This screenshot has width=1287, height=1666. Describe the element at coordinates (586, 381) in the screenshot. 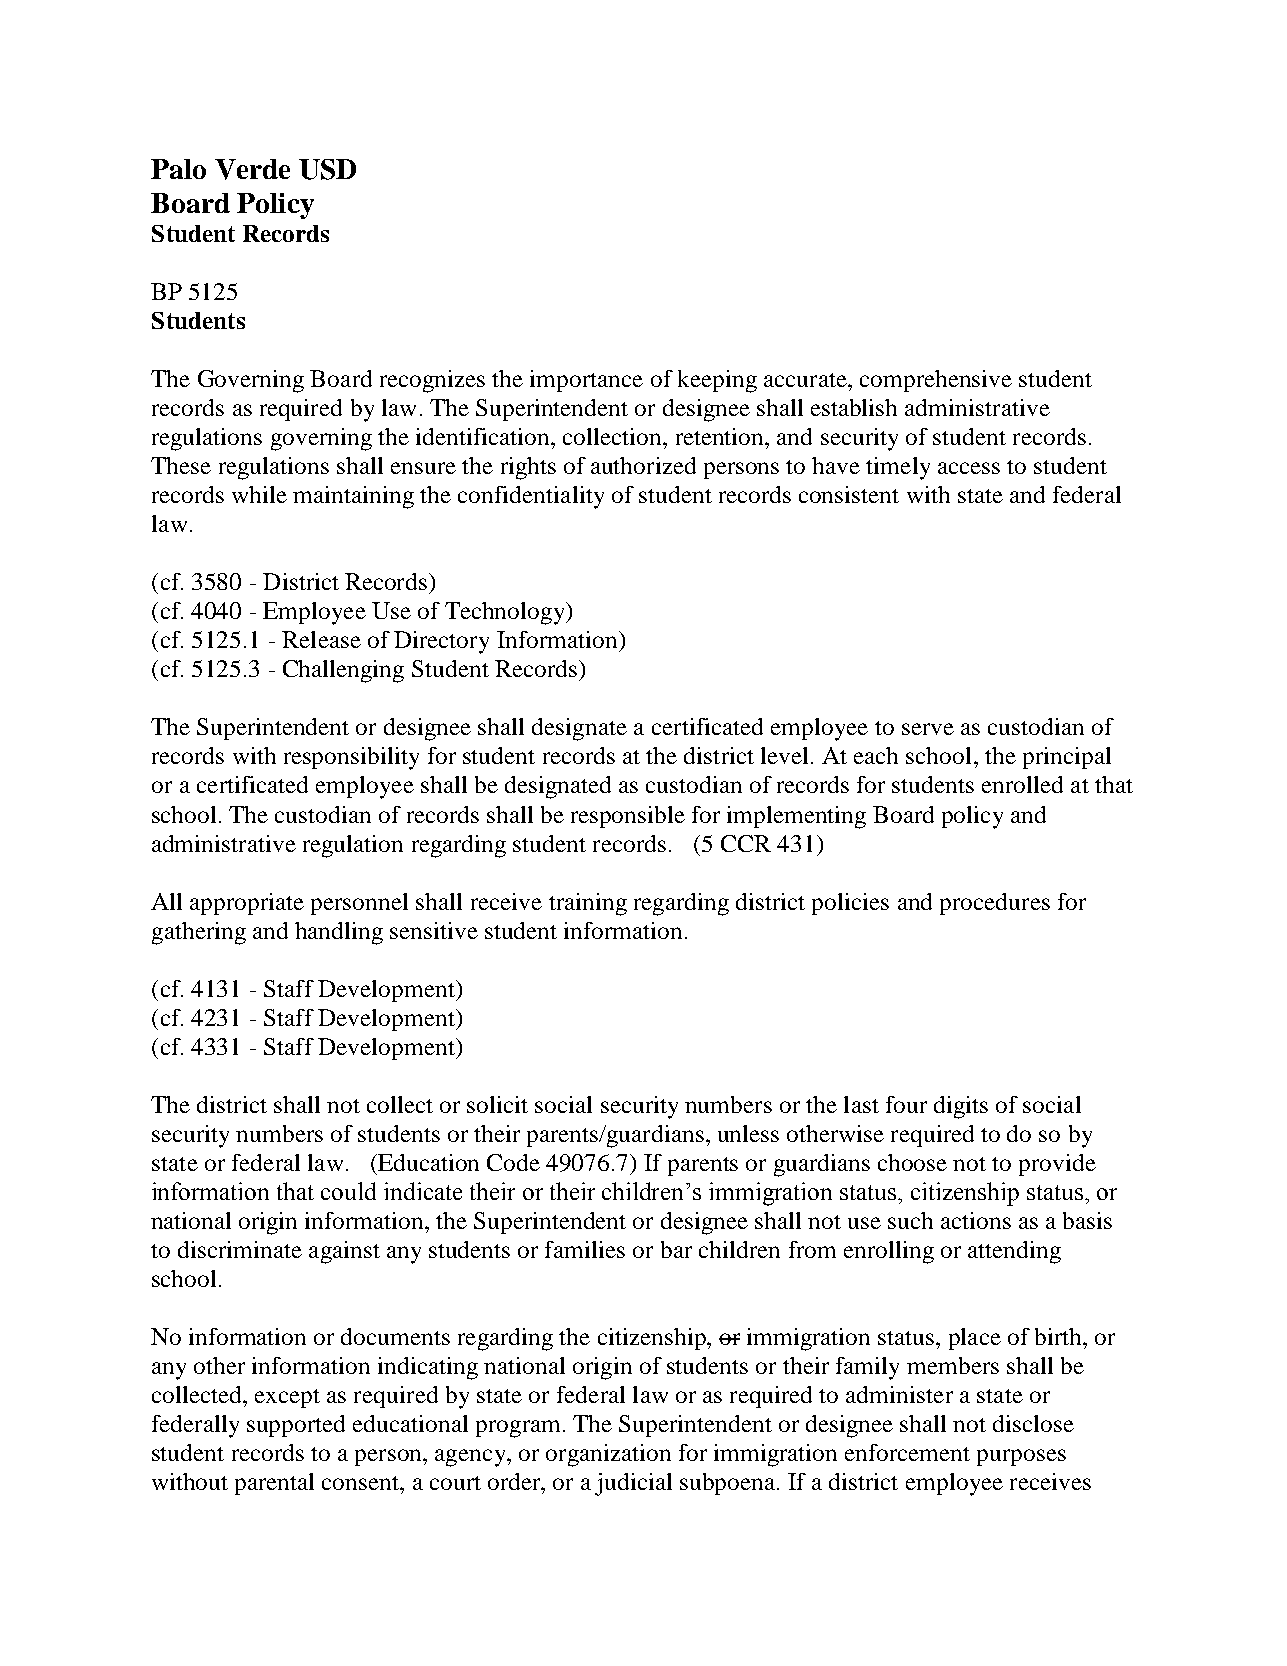

I see `importance` at that location.
